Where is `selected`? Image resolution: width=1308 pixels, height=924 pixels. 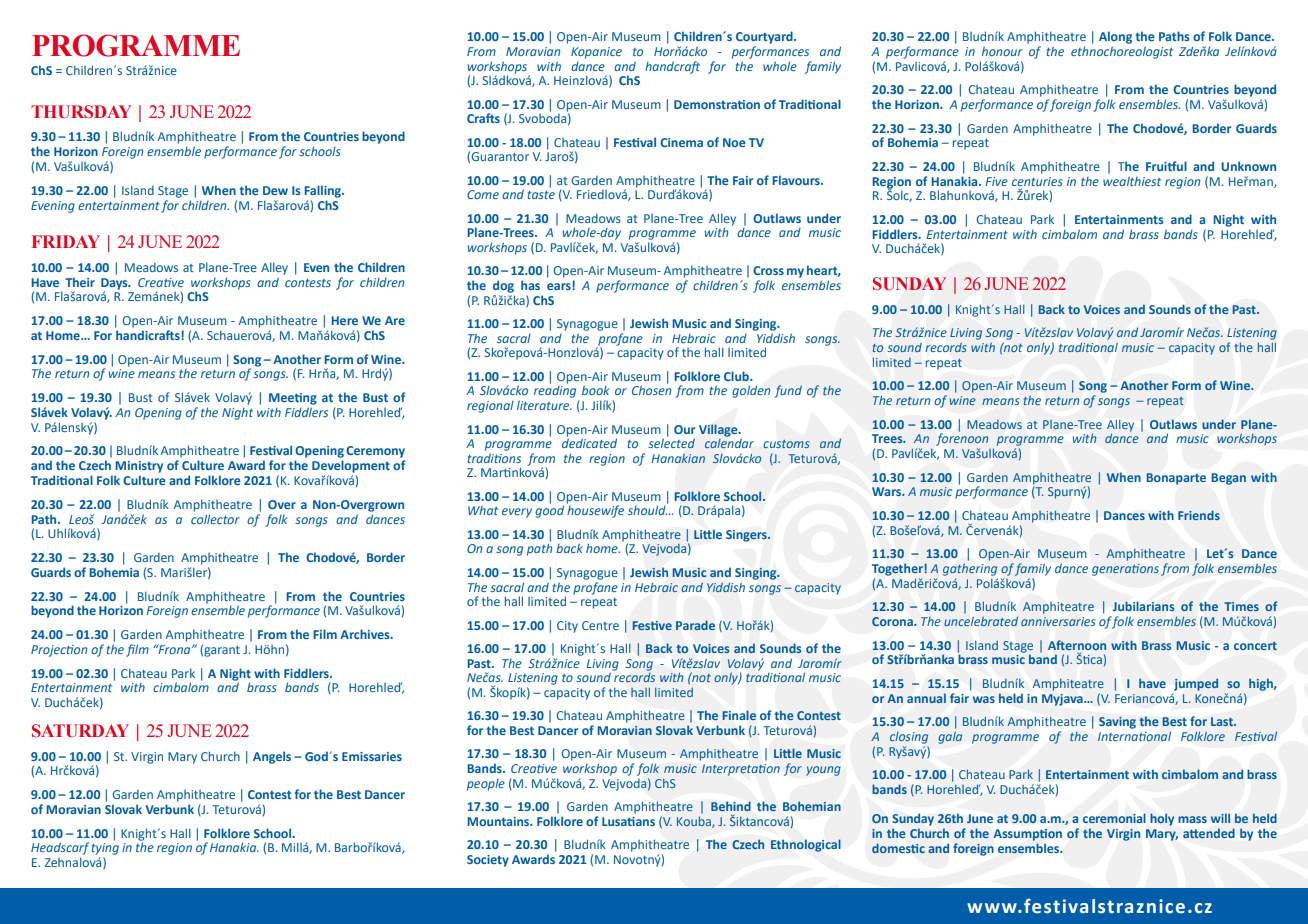
selected is located at coordinates (671, 442).
